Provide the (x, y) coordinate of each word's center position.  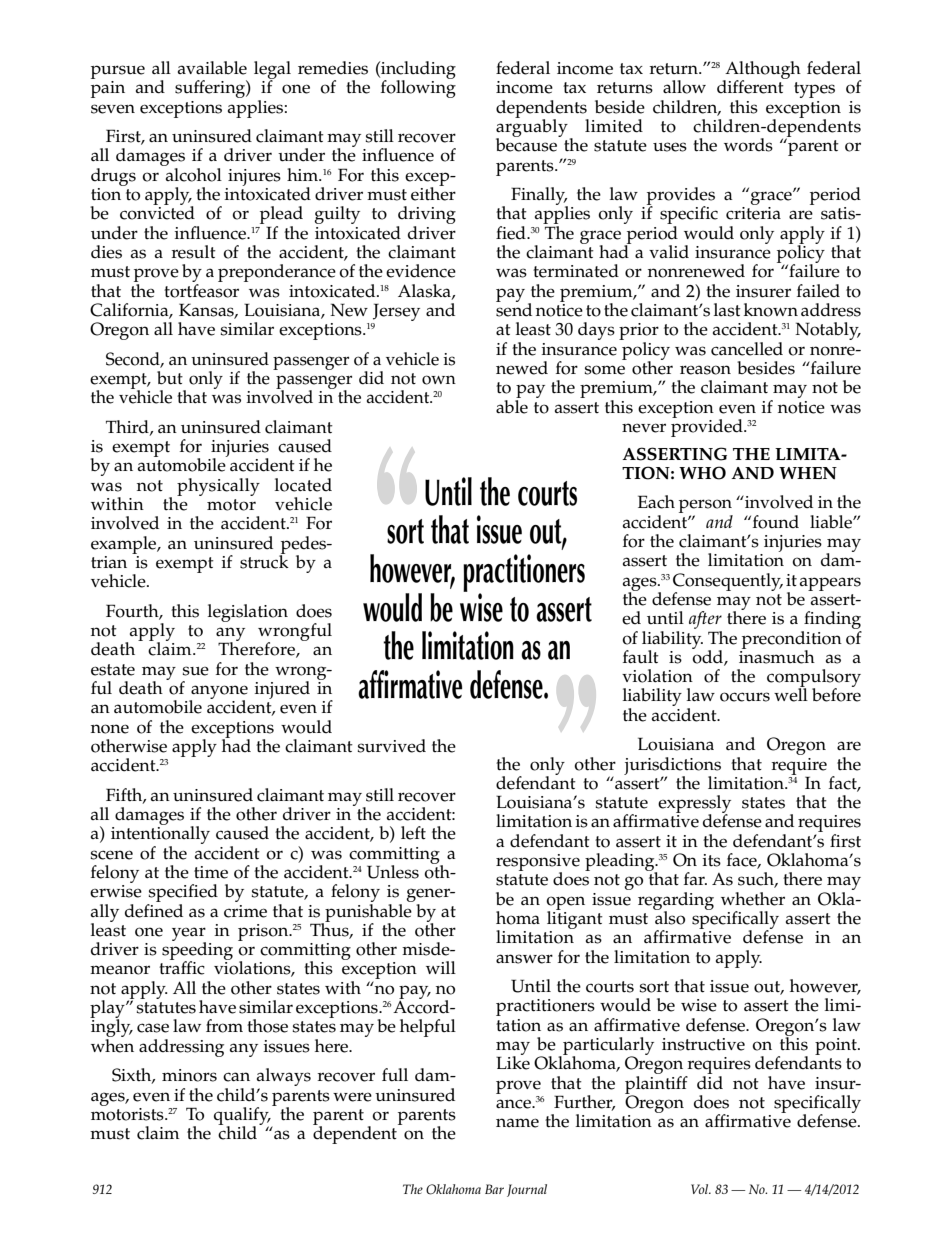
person (706, 507)
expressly (694, 805)
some (604, 370)
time (211, 872)
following (418, 88)
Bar (494, 1189)
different (751, 86)
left (413, 833)
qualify (242, 1117)
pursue (118, 72)
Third (128, 427)
